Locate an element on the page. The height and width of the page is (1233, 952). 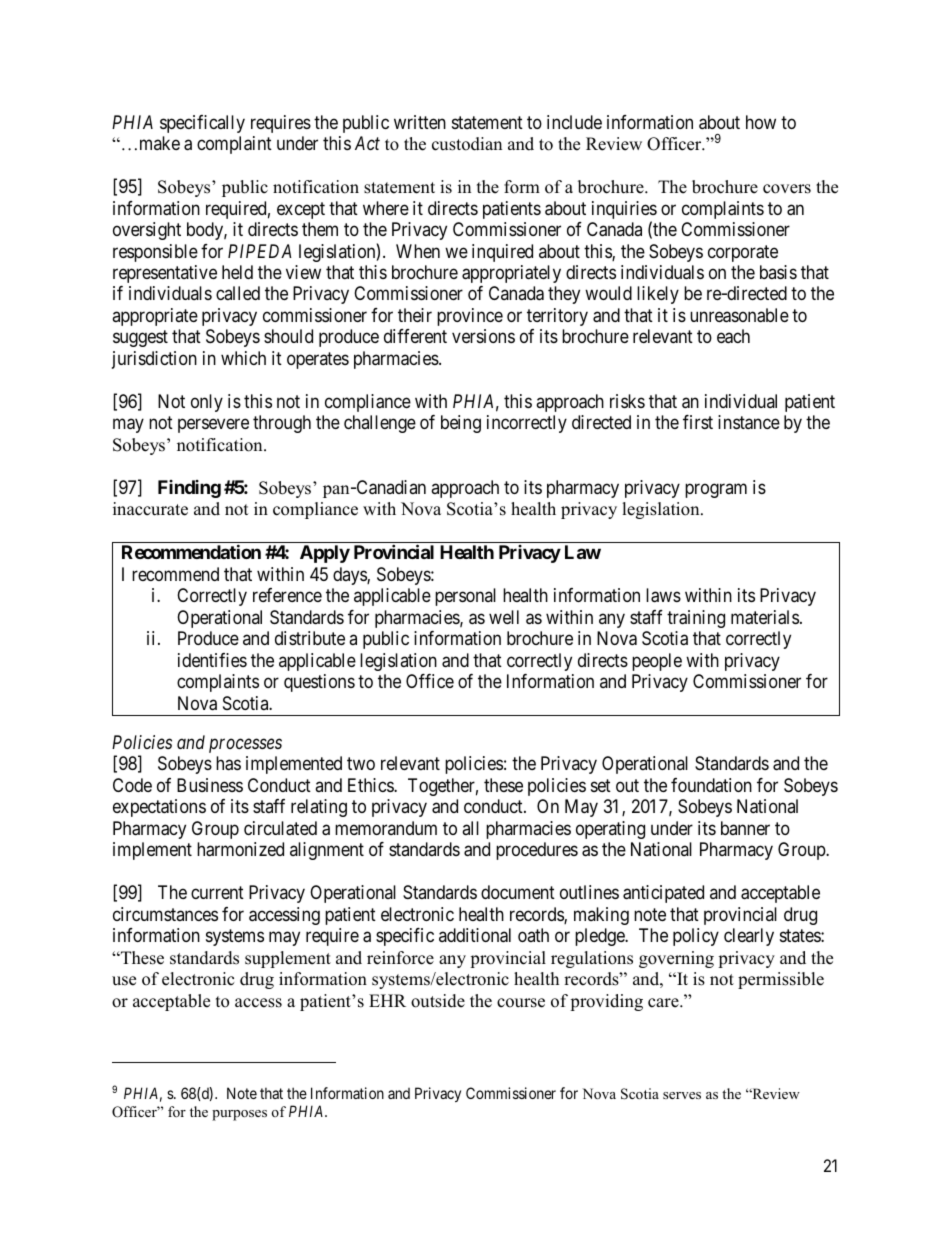
training is located at coordinates (696, 619).
